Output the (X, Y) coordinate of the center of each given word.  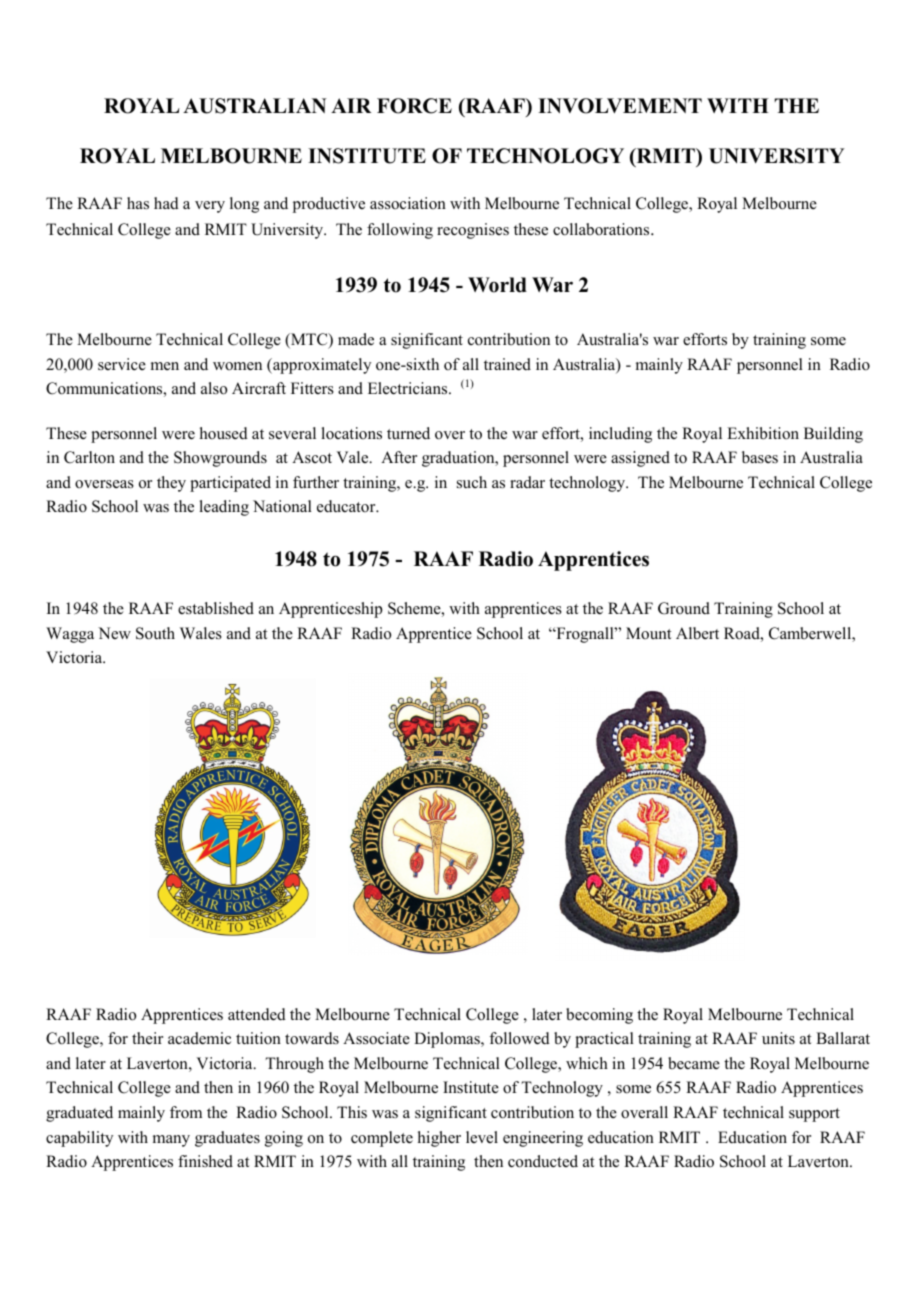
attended (257, 1014)
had (166, 203)
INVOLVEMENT (620, 106)
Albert (697, 633)
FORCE (414, 106)
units (778, 1038)
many (171, 1141)
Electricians (409, 388)
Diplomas (448, 1040)
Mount (648, 633)
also (214, 388)
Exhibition (763, 433)
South (155, 633)
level (482, 1137)
